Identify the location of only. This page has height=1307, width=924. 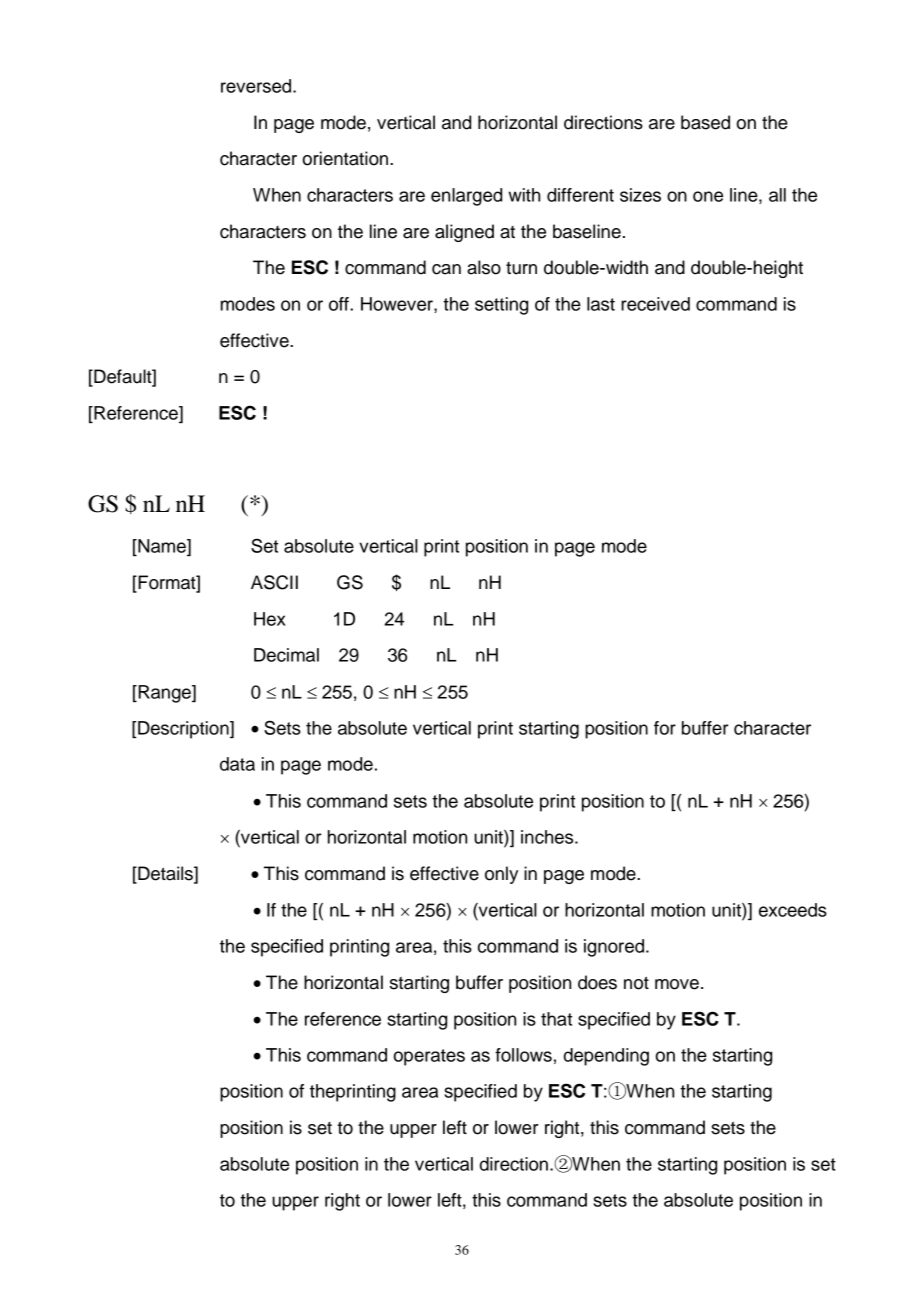
(501, 875).
